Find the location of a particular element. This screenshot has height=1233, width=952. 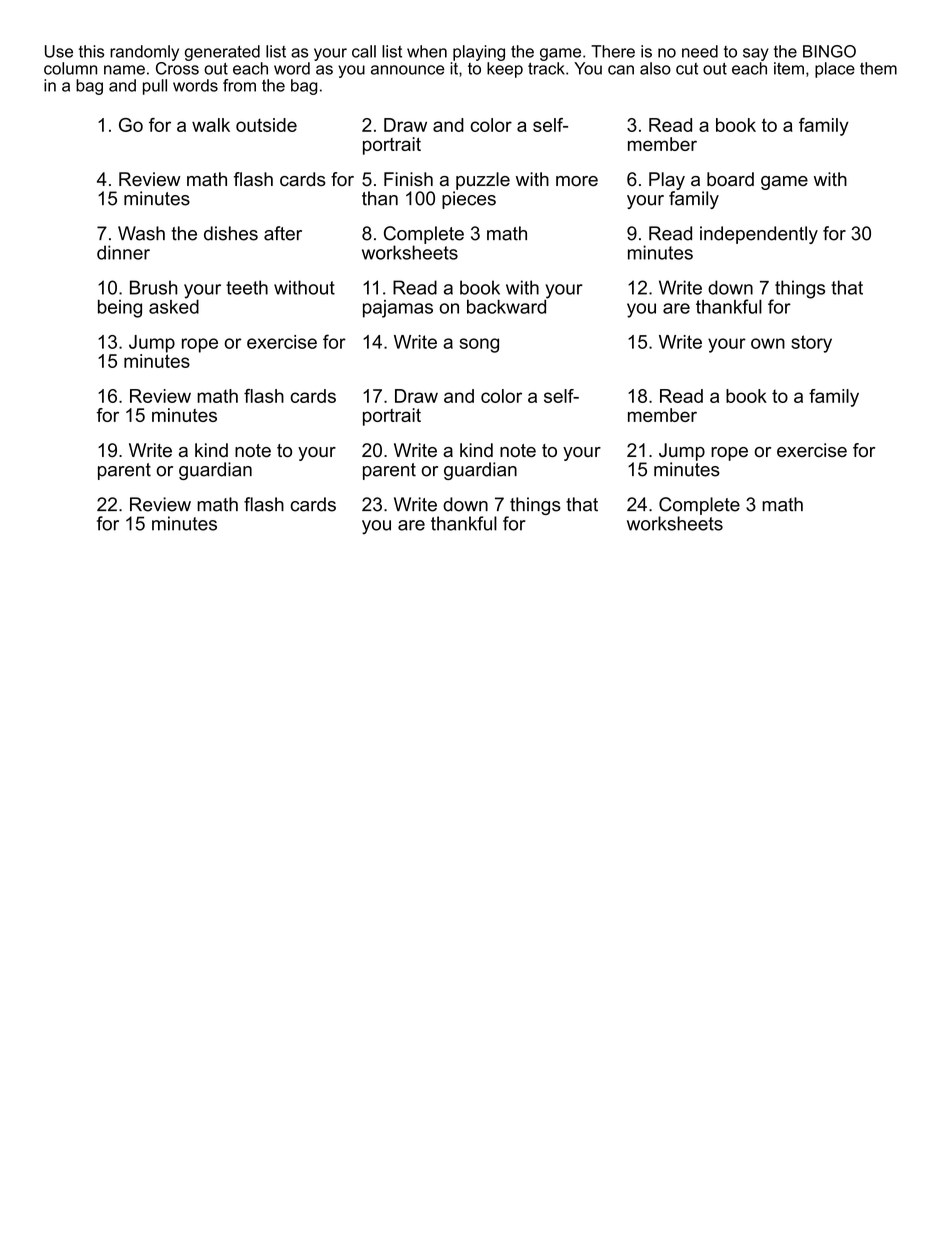

randomly is located at coordinates (144, 54).
